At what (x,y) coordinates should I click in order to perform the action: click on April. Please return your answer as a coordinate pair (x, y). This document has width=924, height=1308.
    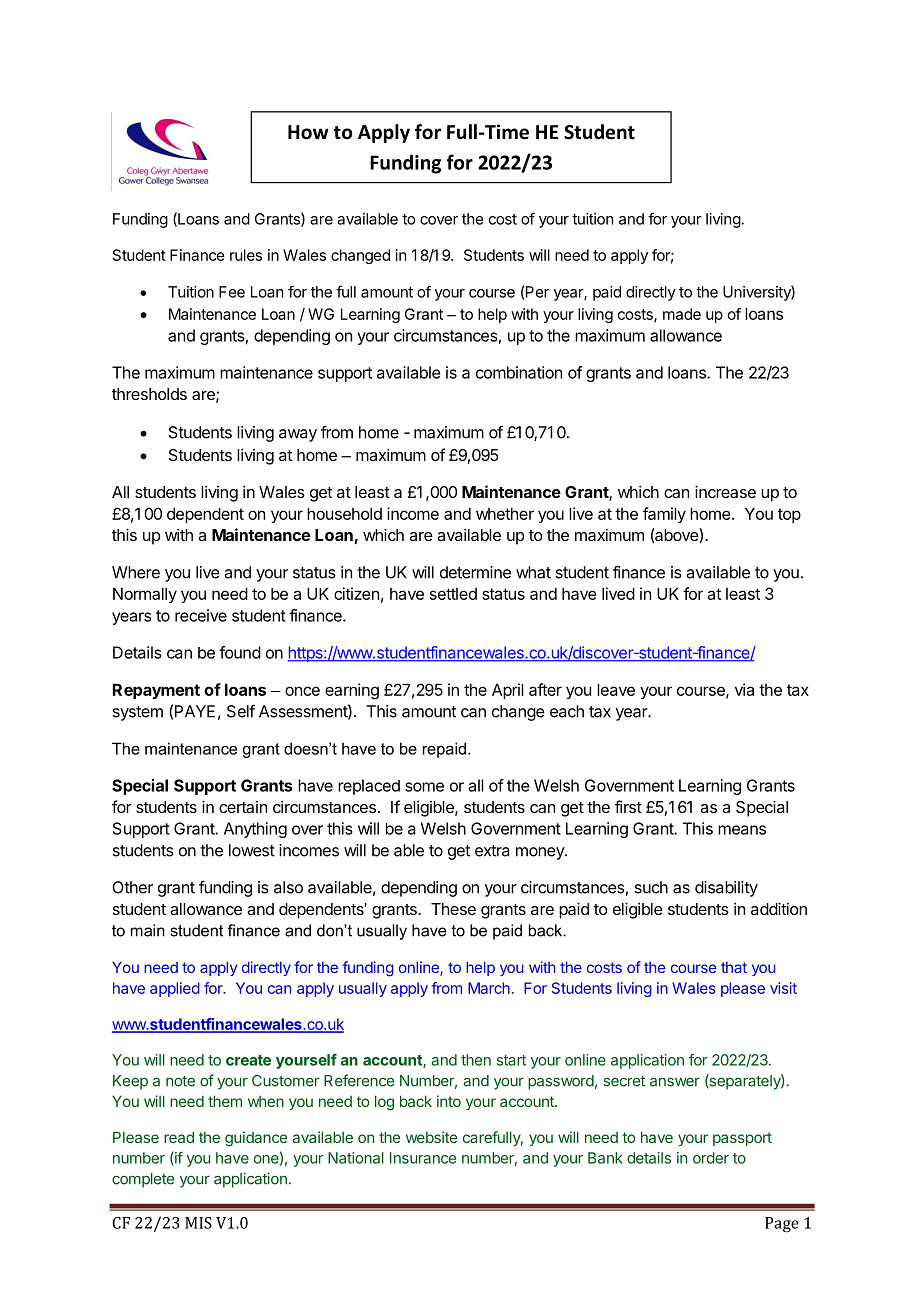
    Looking at the image, I should click on (508, 691).
